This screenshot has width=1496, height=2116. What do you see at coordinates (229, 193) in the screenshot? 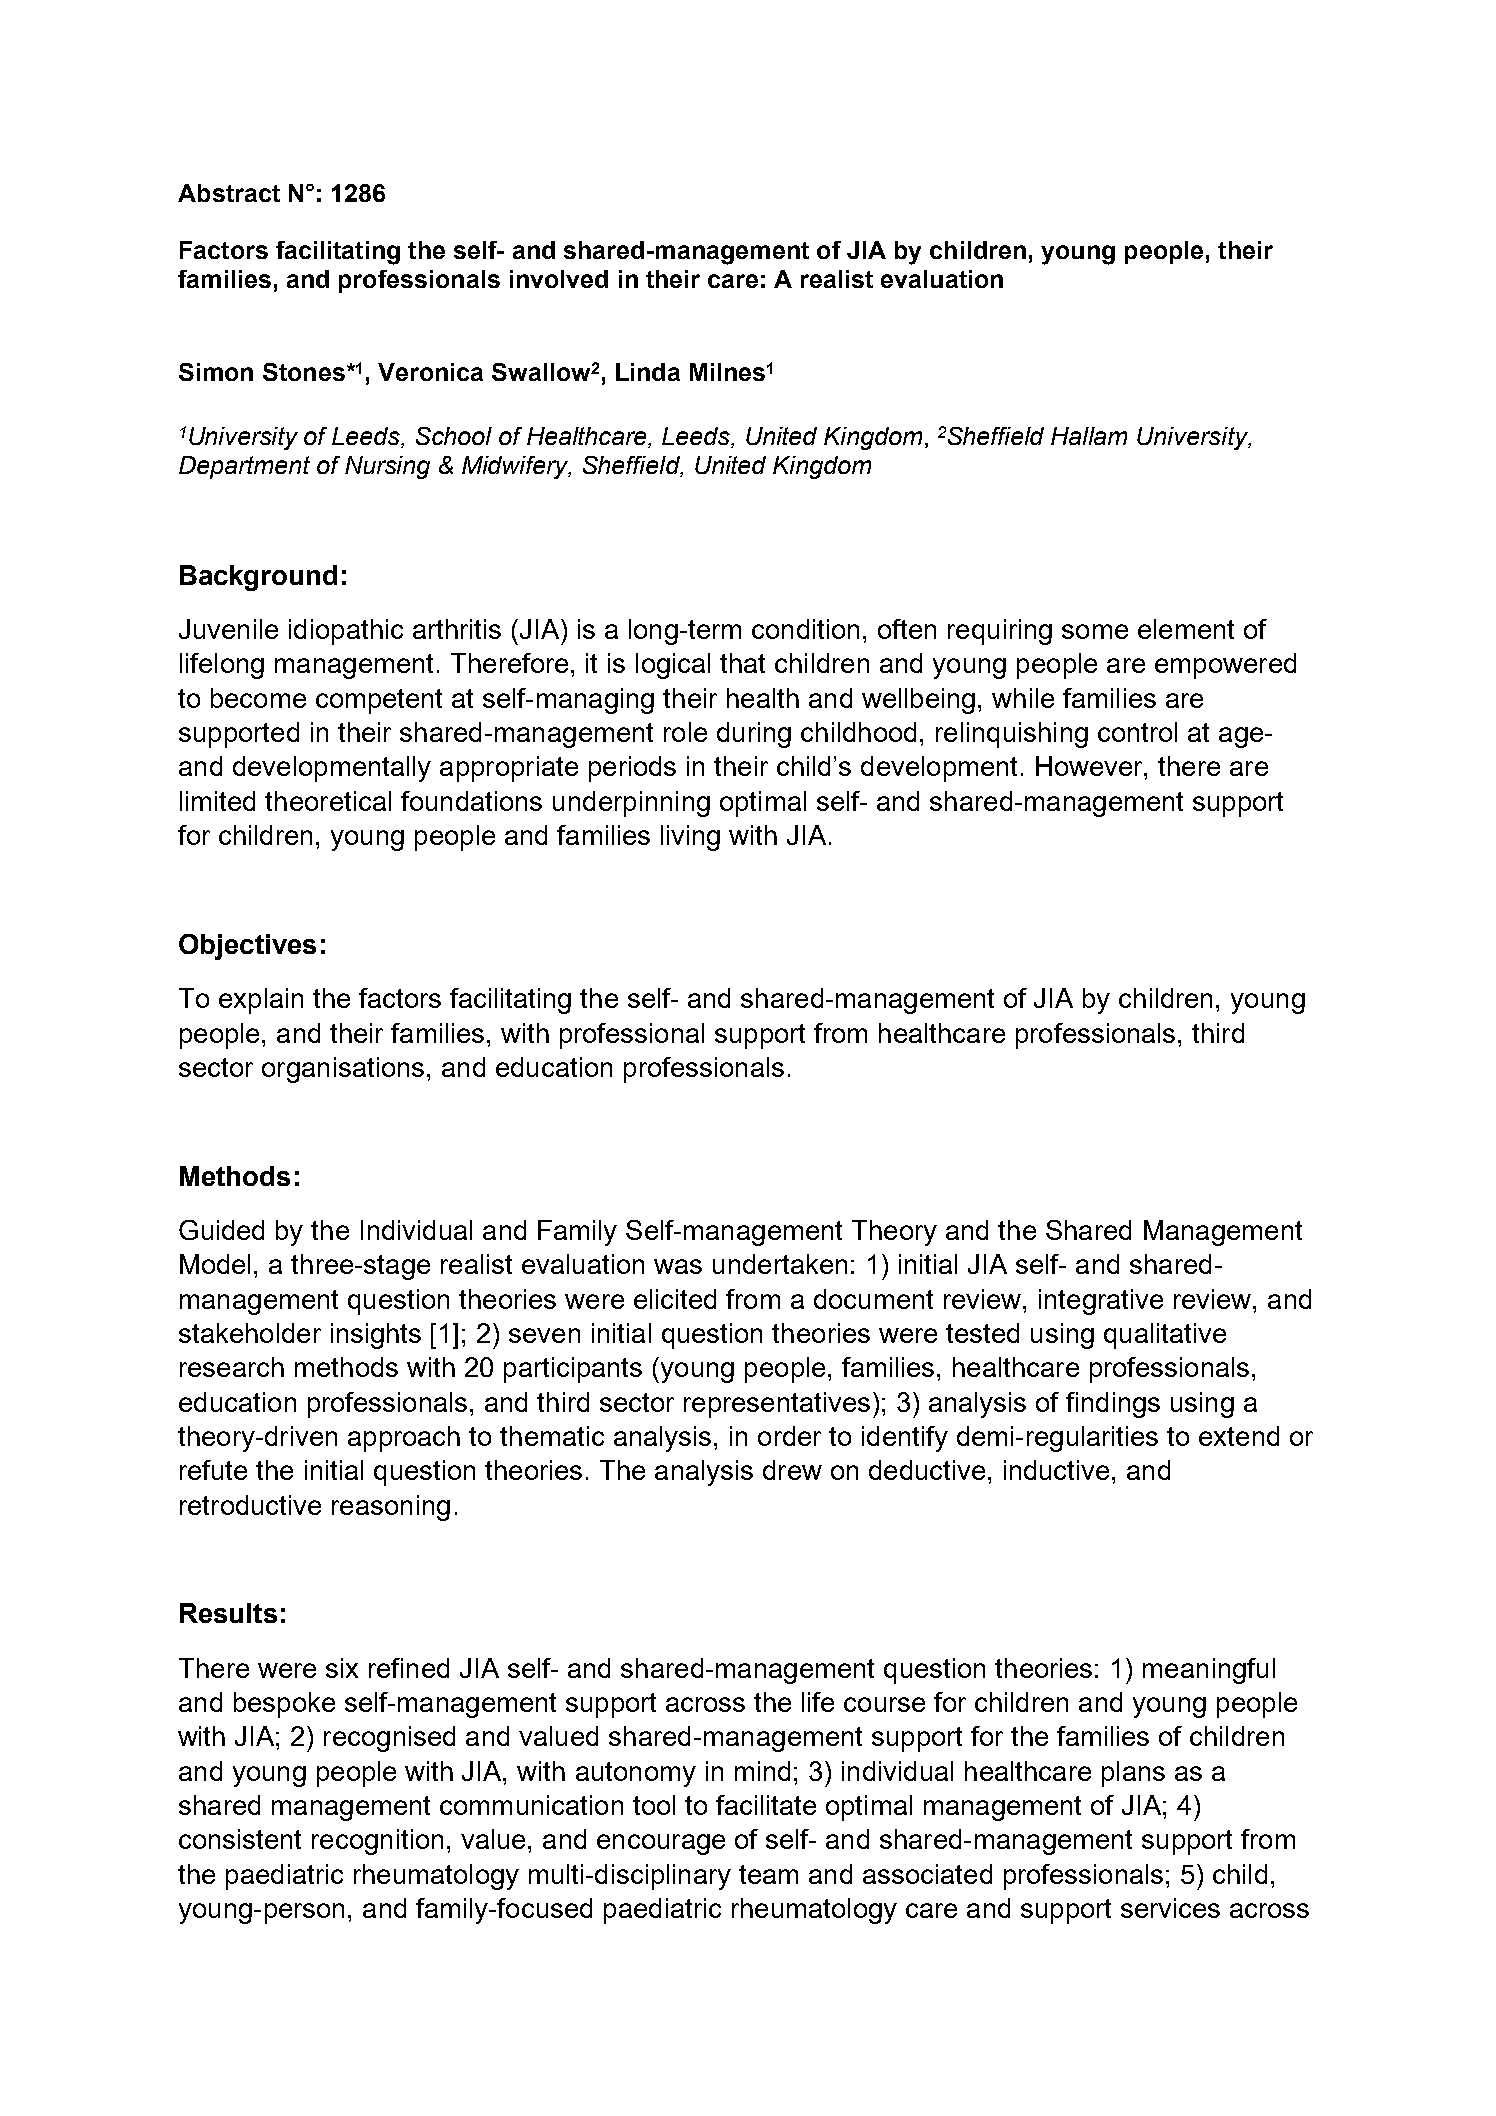
I see `Abstract` at bounding box center [229, 193].
